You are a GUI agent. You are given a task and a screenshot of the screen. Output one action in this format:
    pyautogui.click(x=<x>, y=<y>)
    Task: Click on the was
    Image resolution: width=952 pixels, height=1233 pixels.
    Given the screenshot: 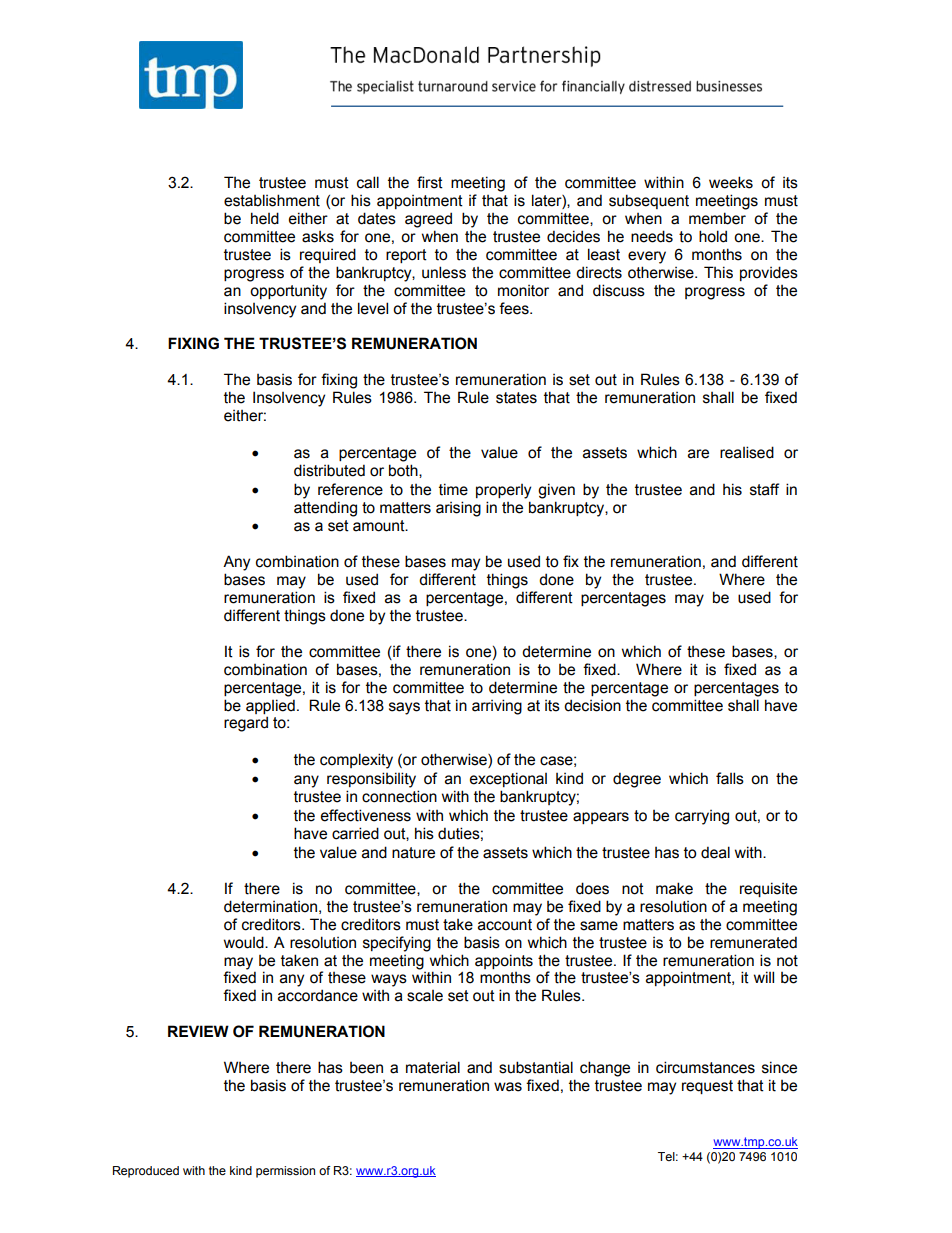 What is the action you would take?
    pyautogui.click(x=508, y=1087)
